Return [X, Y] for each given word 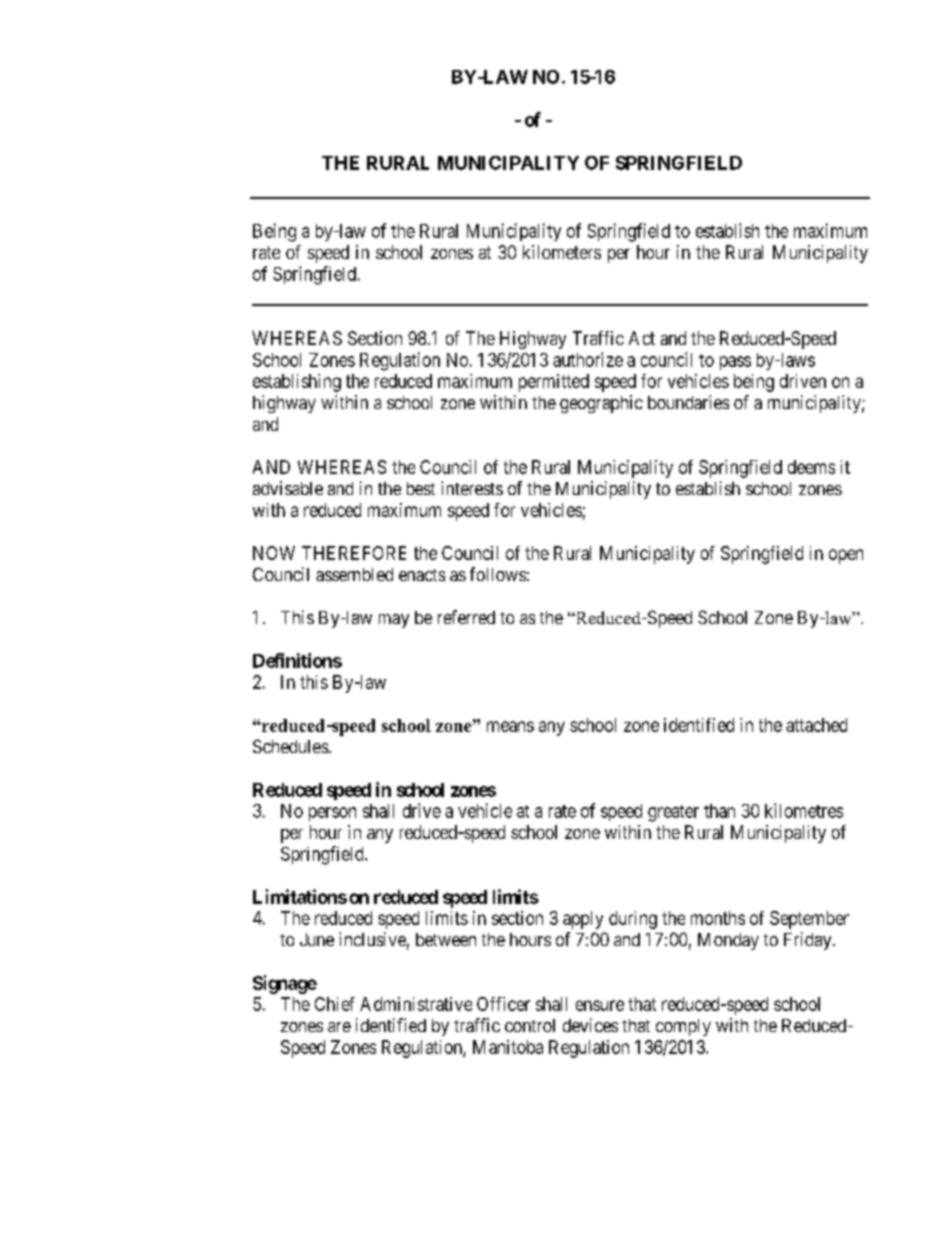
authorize [588, 359]
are [339, 1027]
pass [735, 363]
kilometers [562, 252]
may [394, 621]
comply [683, 1027]
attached [816, 725]
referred [466, 617]
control [530, 1025]
